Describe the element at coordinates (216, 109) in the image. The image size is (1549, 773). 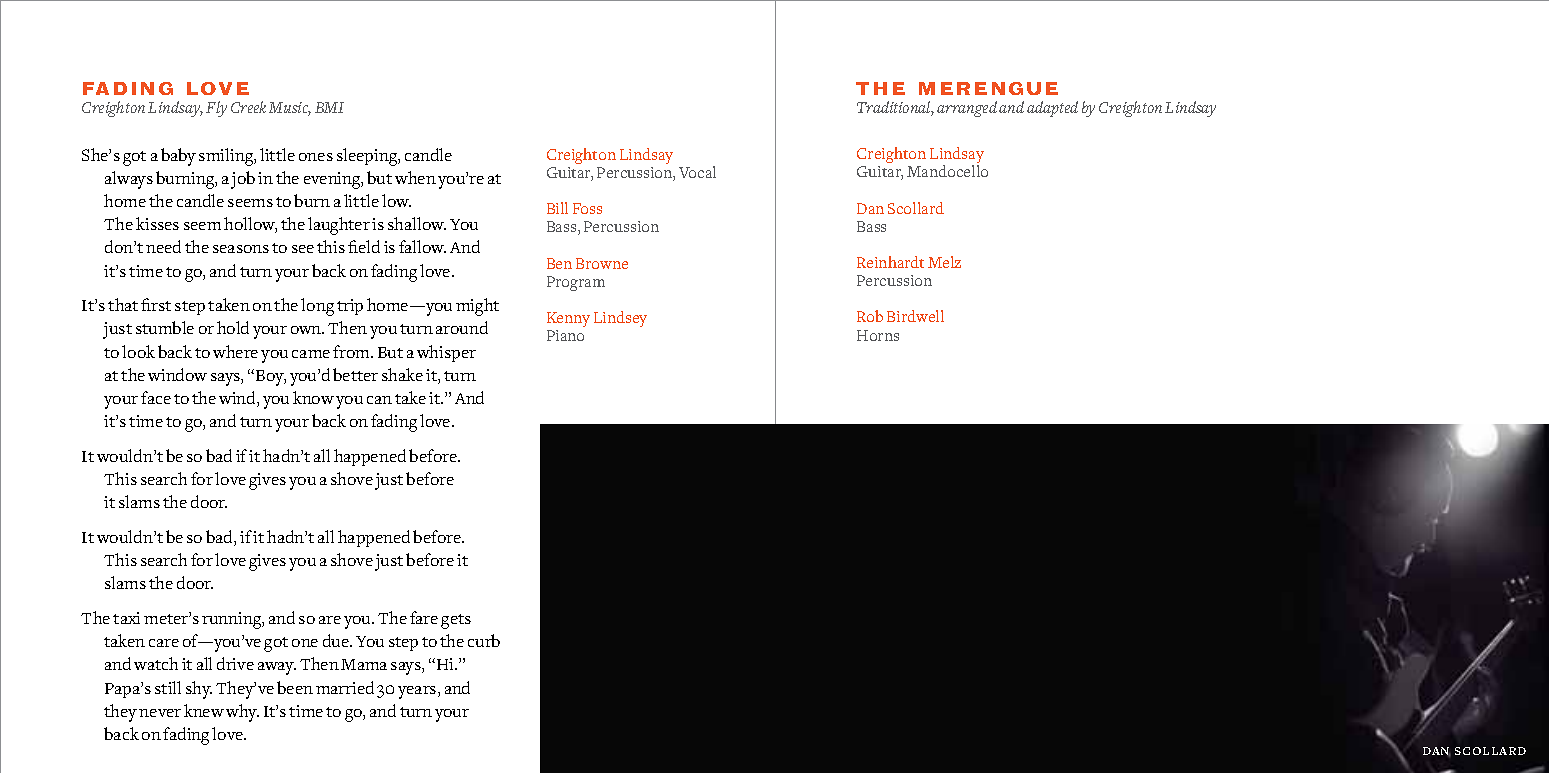
I see `Fly` at that location.
